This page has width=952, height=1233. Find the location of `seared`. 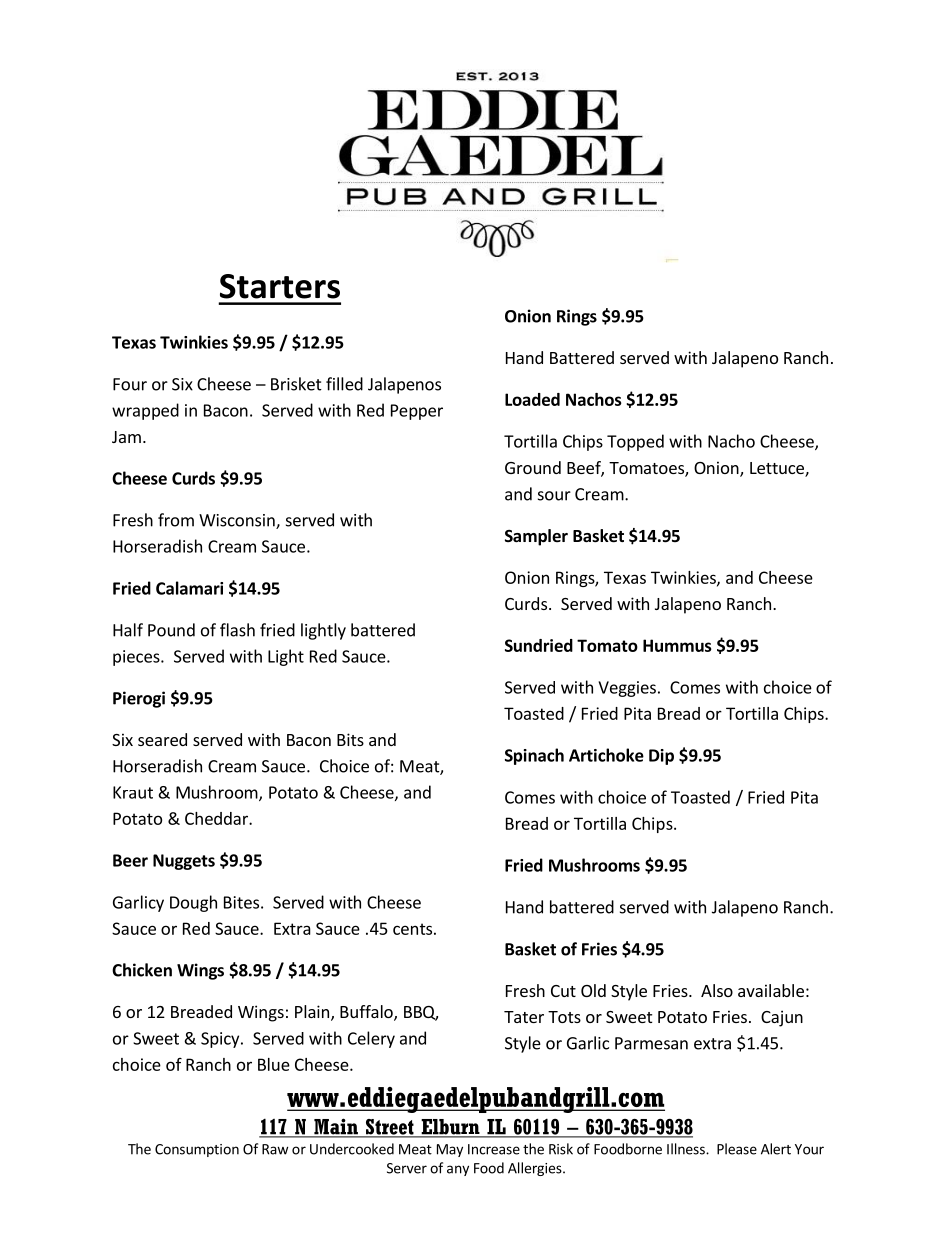

seared is located at coordinates (162, 739).
